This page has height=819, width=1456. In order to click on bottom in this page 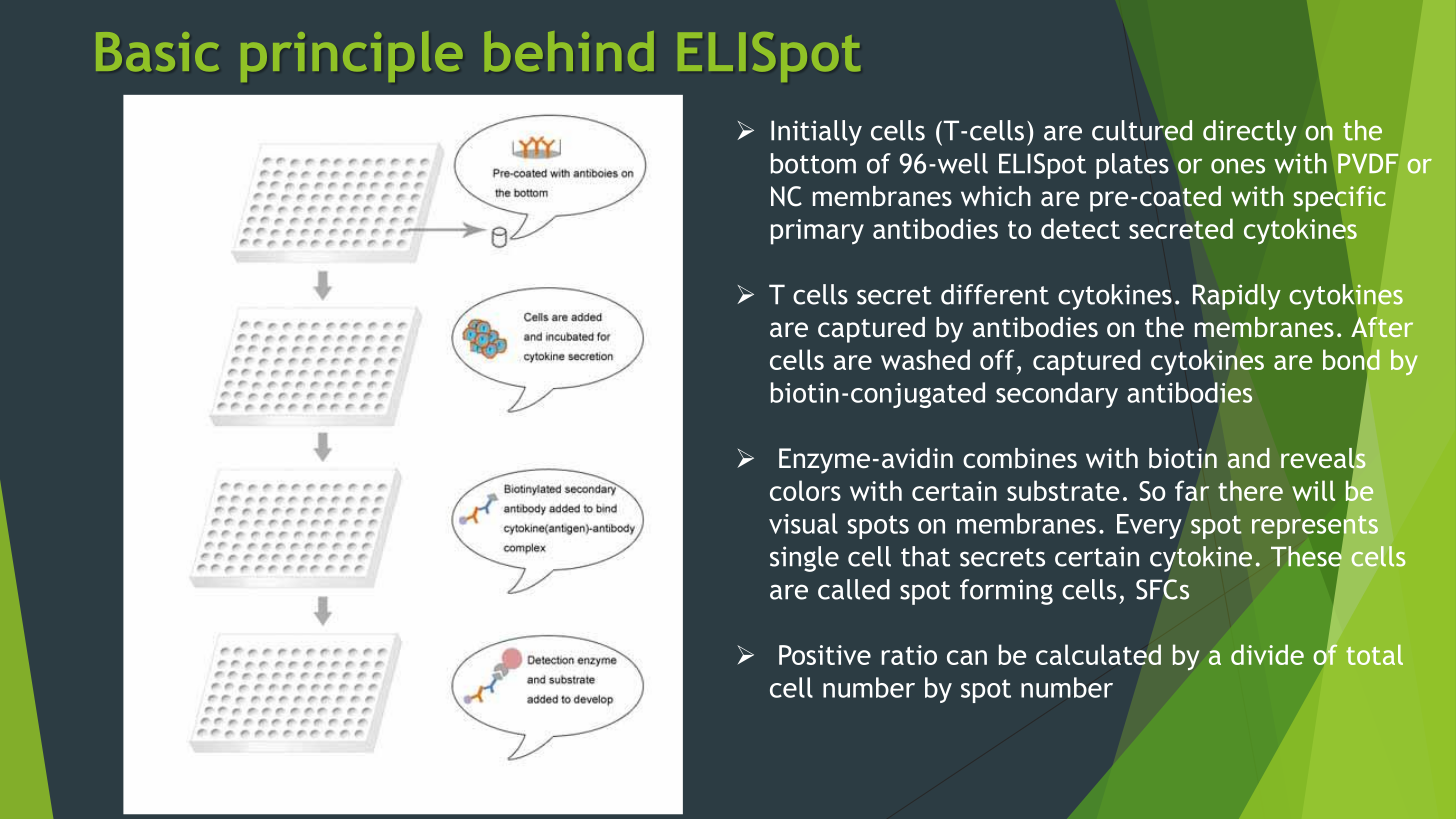, I will do `click(813, 163)`.
